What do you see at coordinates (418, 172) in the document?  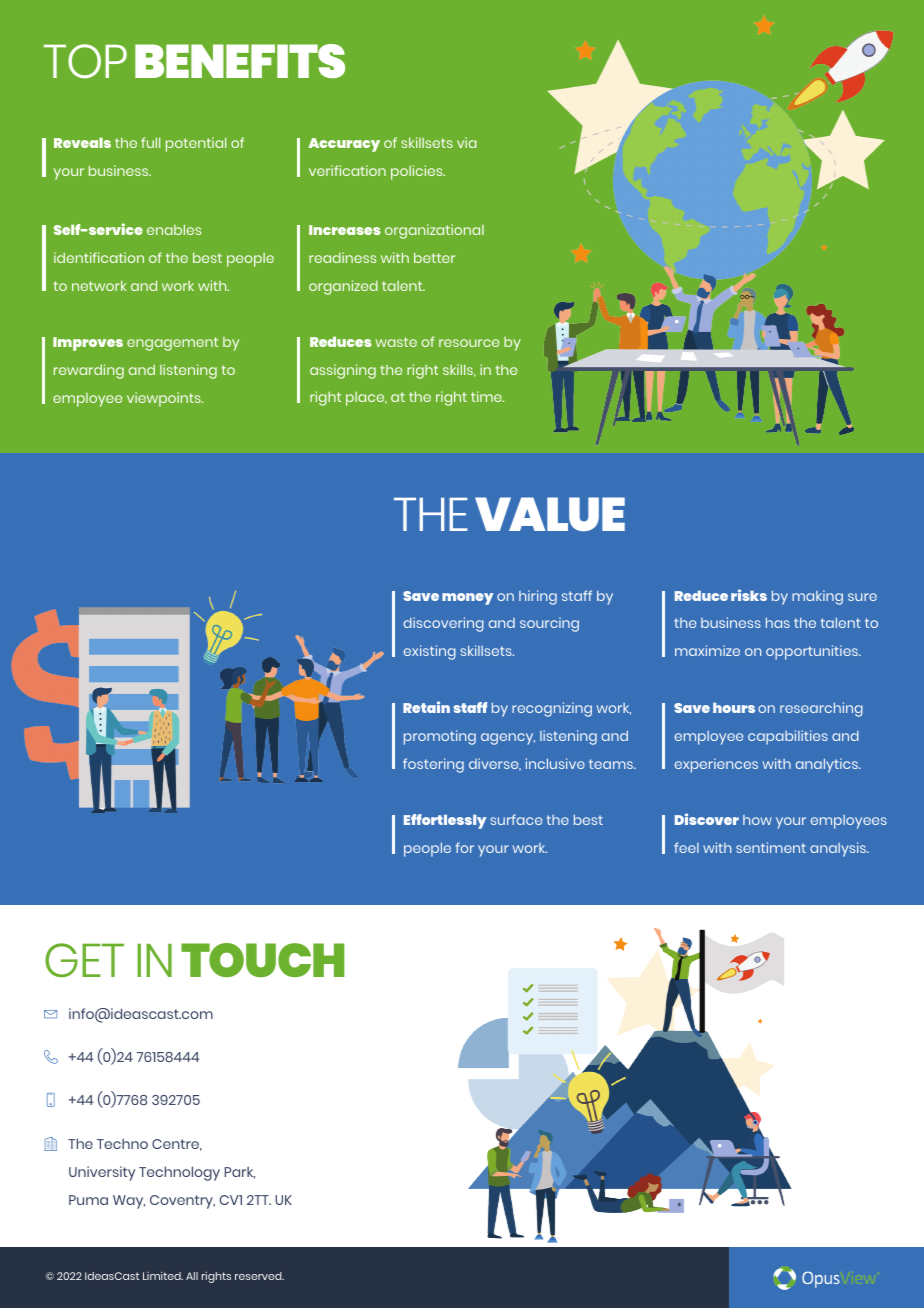 I see `policies` at bounding box center [418, 172].
